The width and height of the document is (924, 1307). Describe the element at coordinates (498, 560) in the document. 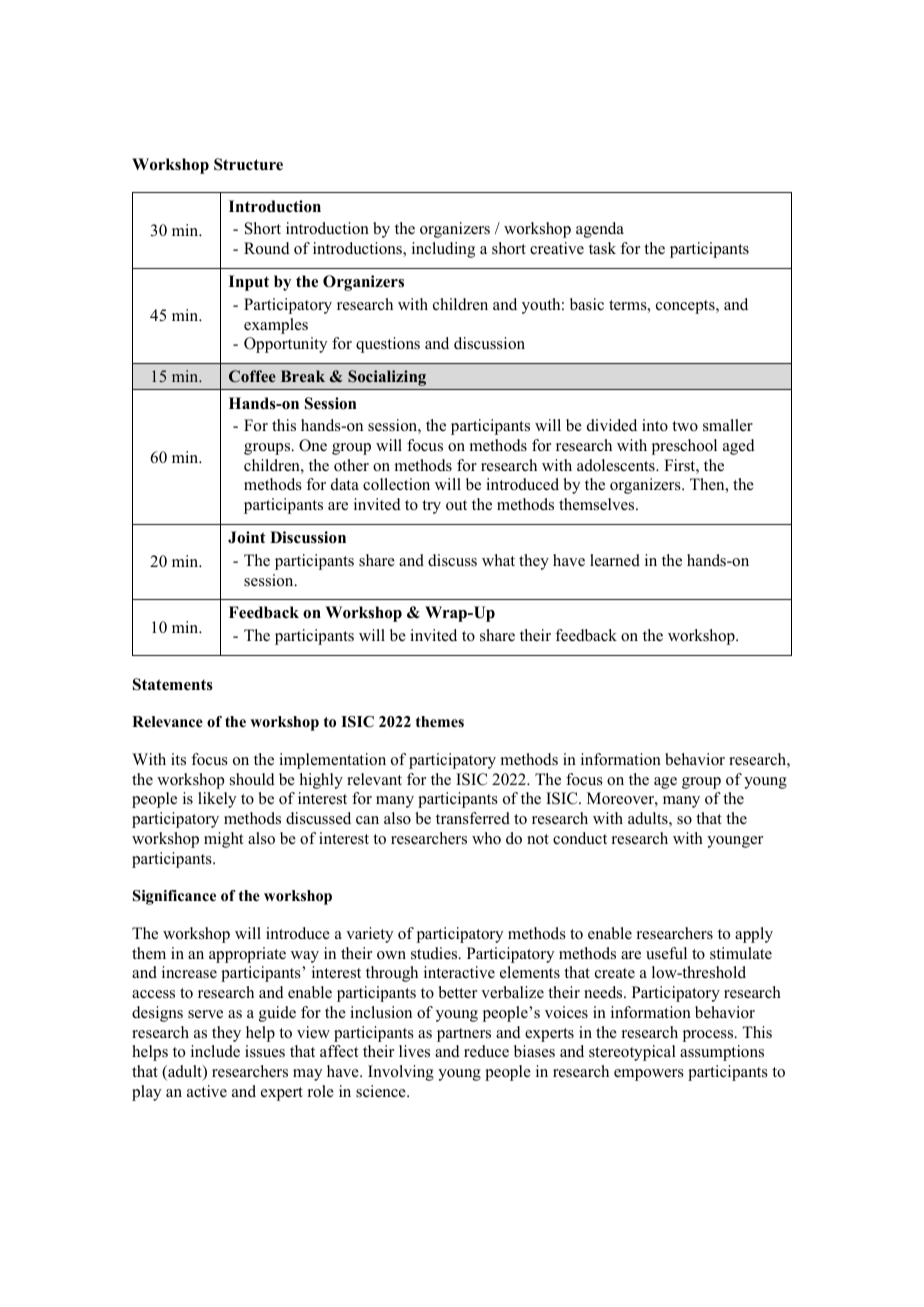

I see `what` at that location.
